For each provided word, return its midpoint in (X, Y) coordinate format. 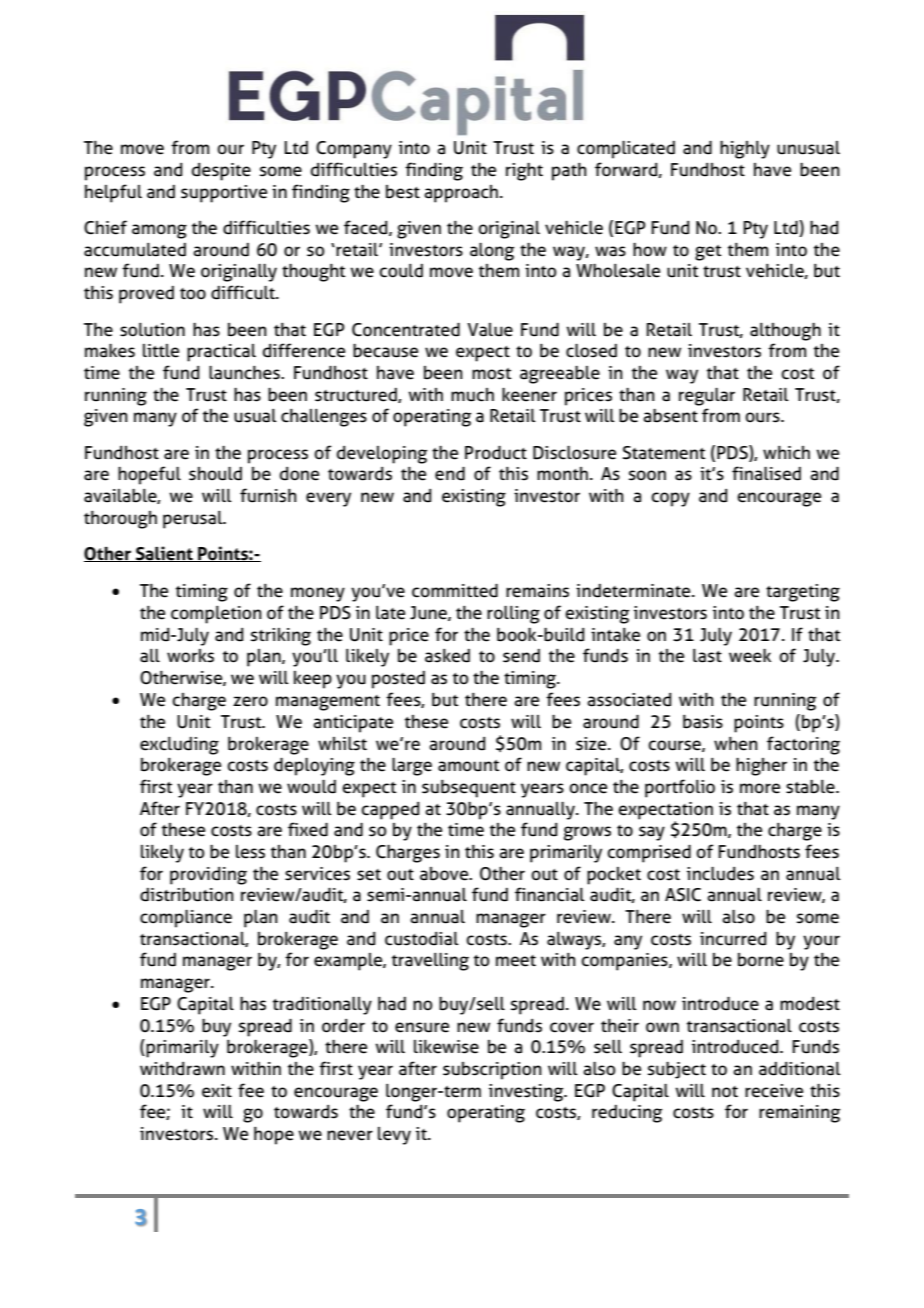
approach (461, 194)
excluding (179, 746)
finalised (766, 473)
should (215, 474)
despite (221, 172)
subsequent (469, 789)
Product (496, 453)
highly (745, 150)
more (760, 788)
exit (217, 1091)
